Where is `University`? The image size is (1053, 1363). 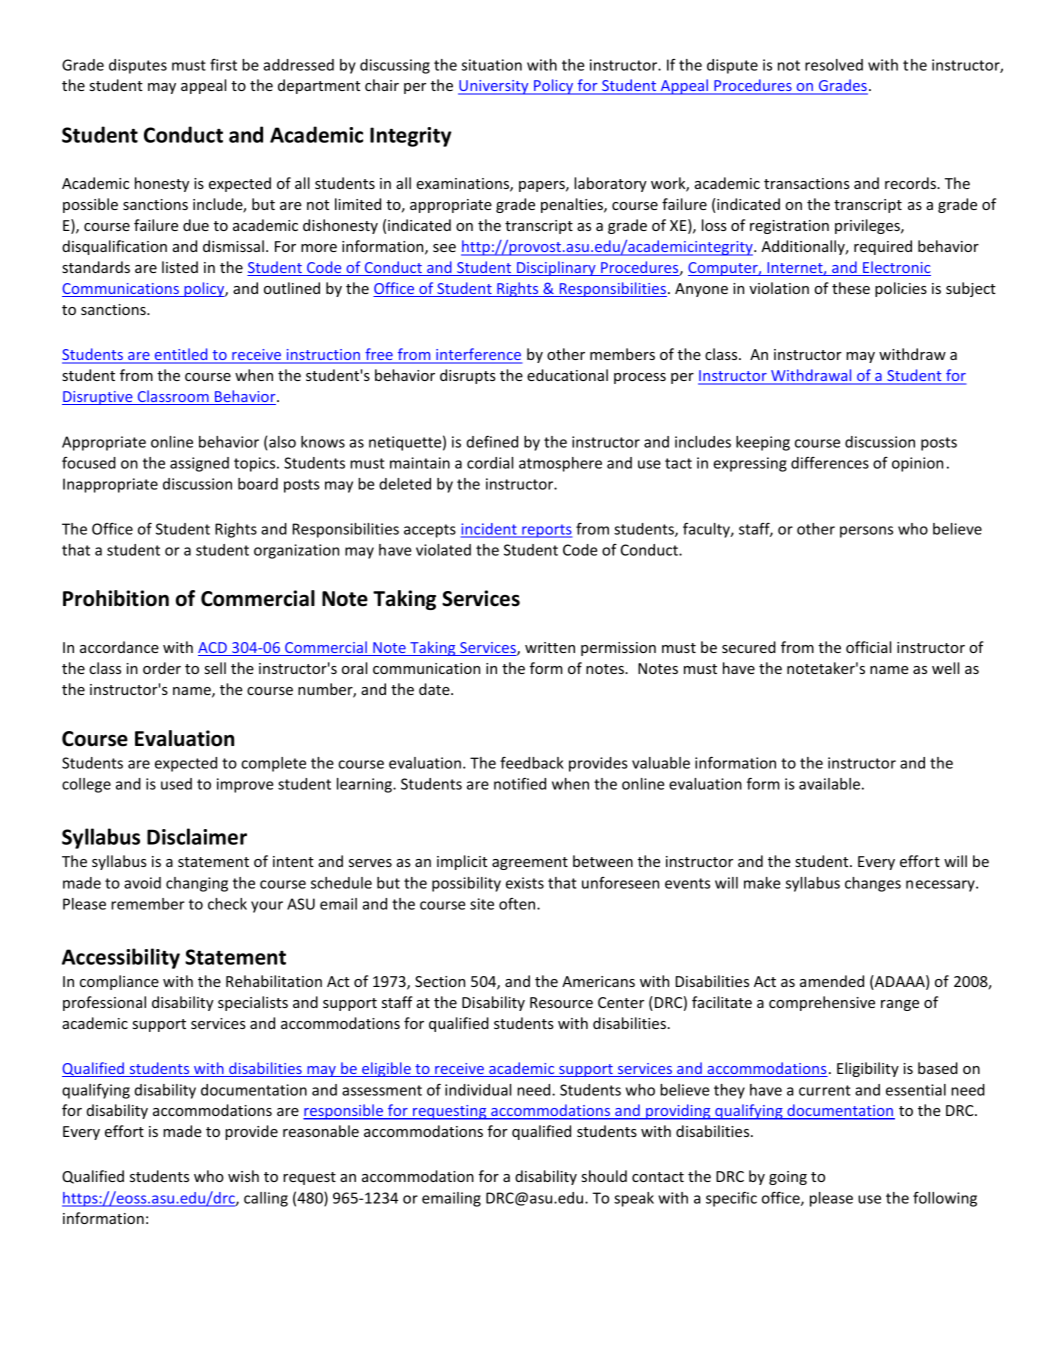 University is located at coordinates (494, 87).
